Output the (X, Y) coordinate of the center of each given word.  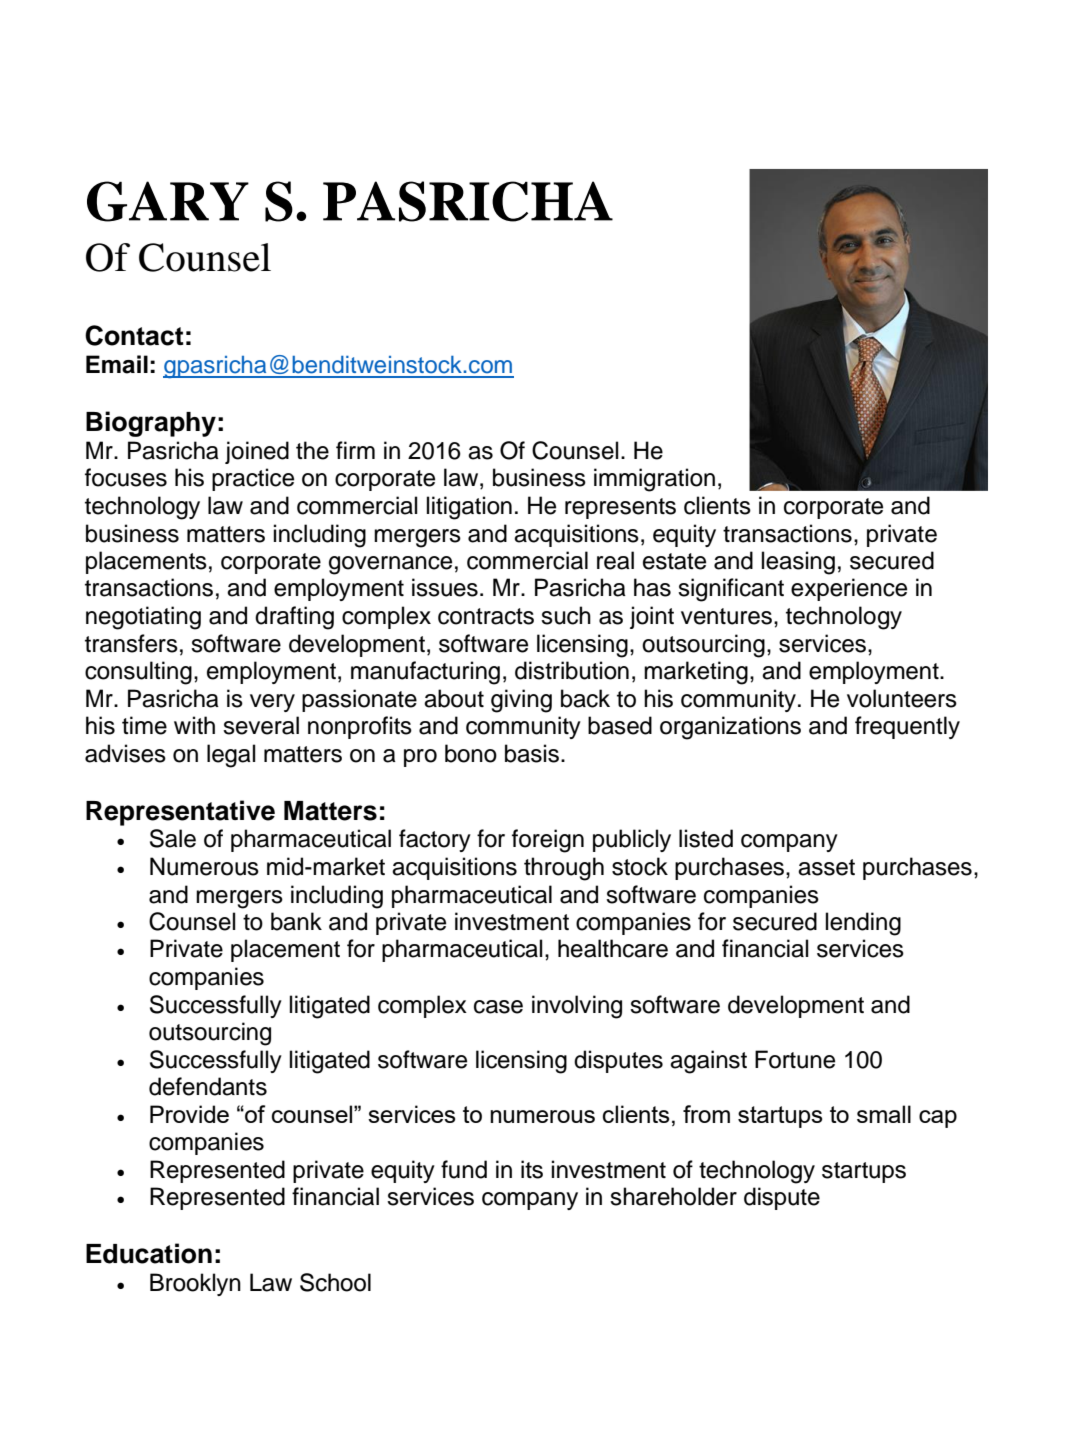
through (564, 869)
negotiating (143, 618)
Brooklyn (195, 1284)
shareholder (673, 1196)
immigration (654, 480)
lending (863, 924)
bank (296, 921)
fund (464, 1169)
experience (849, 589)
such (566, 615)
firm (355, 450)
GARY (168, 201)
